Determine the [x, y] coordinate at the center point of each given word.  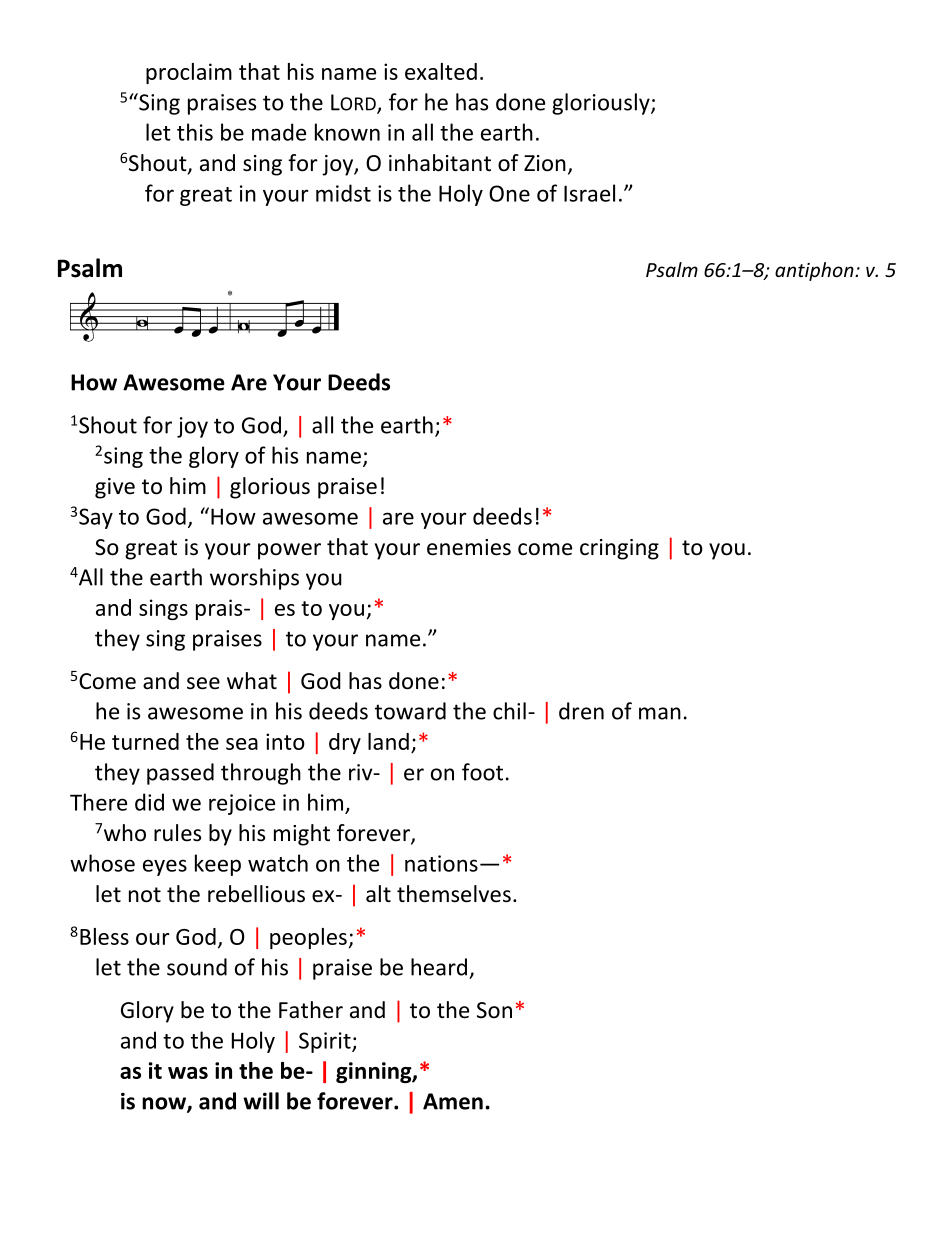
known [347, 132]
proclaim [189, 73]
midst [343, 193]
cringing [619, 549]
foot [482, 772]
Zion [545, 163]
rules [177, 833]
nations [441, 863]
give [115, 488]
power [289, 551]
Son [494, 1010]
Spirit [326, 1042]
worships [254, 579]
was [188, 1073]
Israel [589, 193]
